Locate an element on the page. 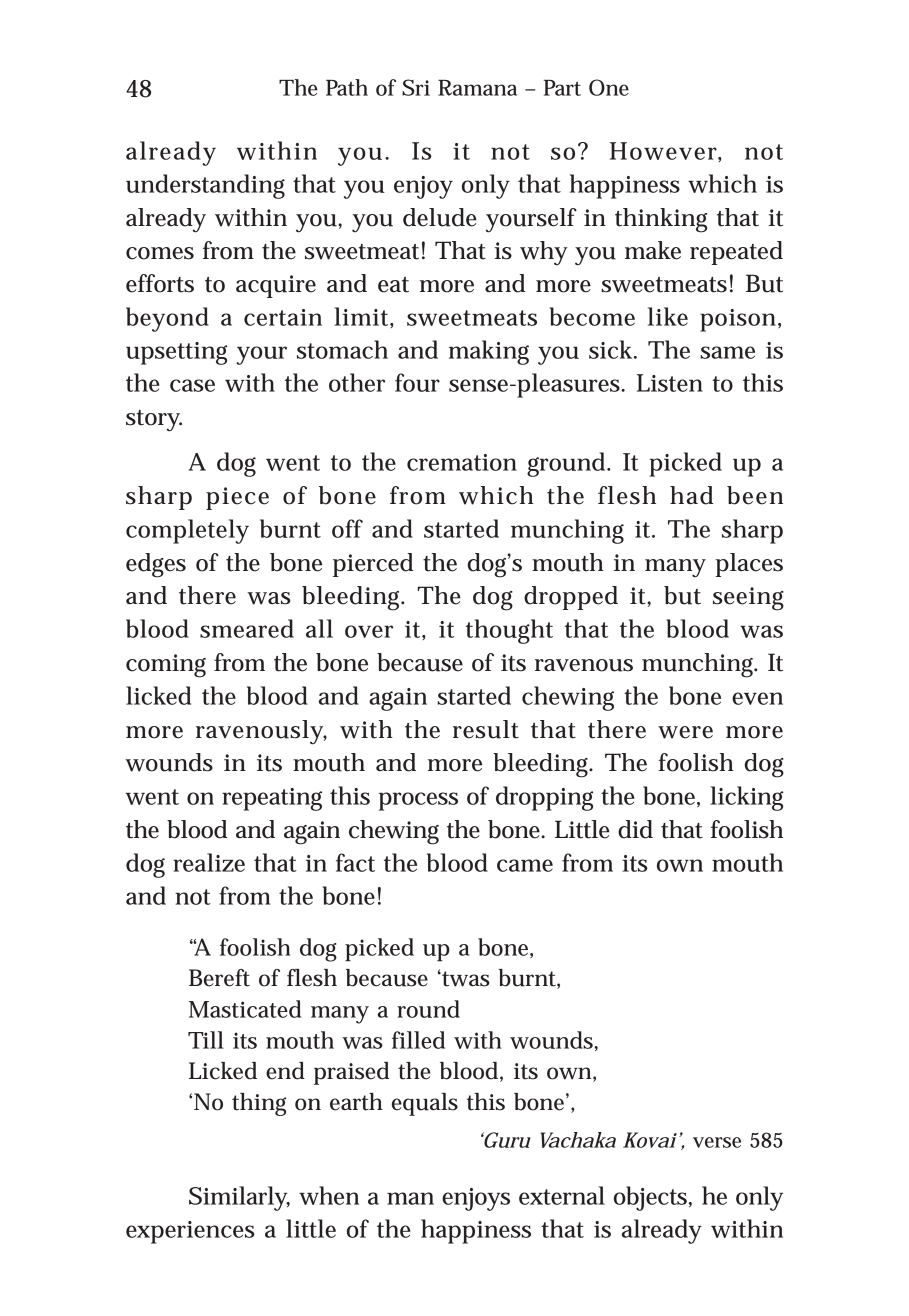 This image has width=909, height=1316. thought is located at coordinates (509, 631).
